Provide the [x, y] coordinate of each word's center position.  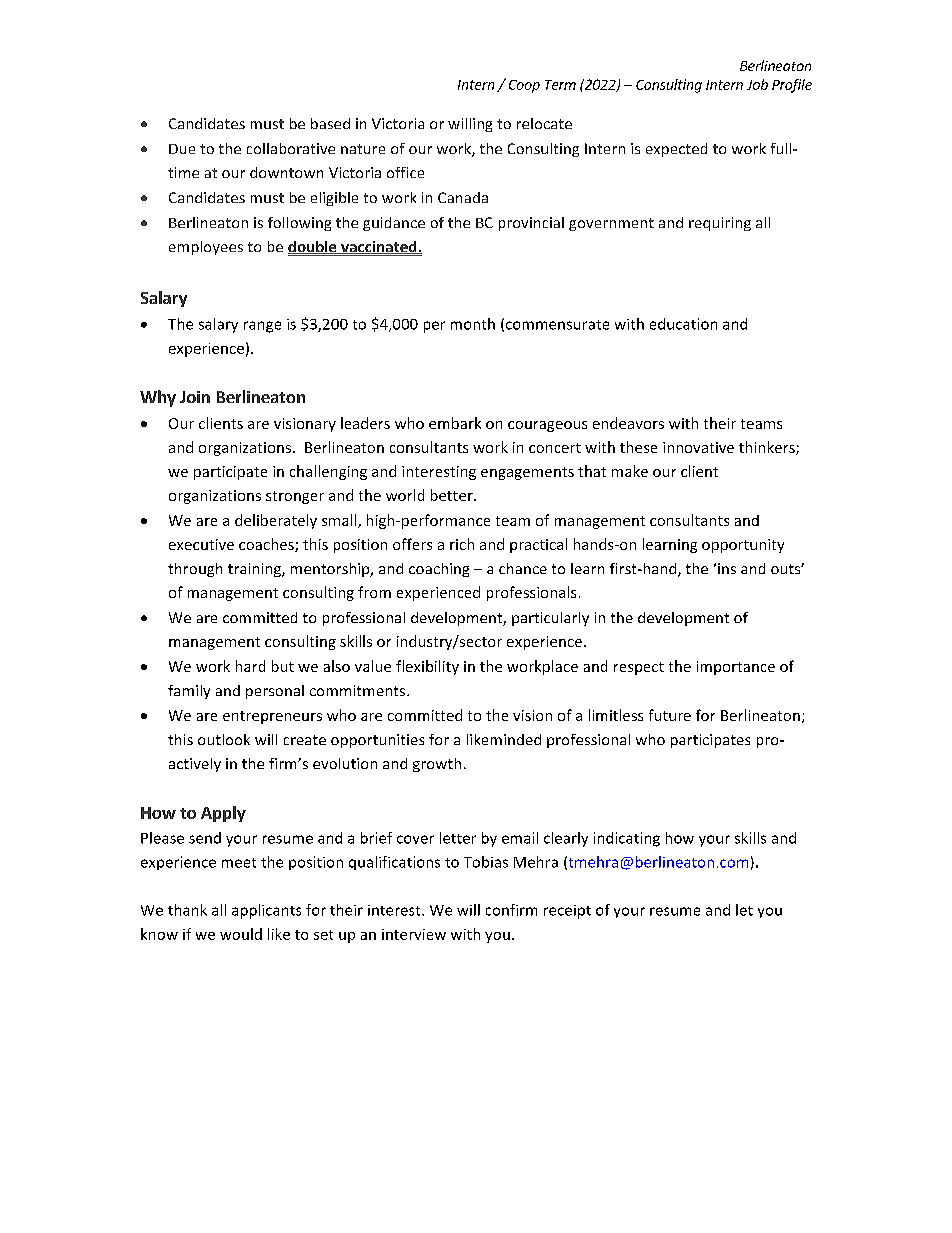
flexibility [427, 667]
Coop [524, 86]
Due [182, 149]
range [262, 327]
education [683, 324]
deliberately [276, 521]
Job [757, 84]
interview [414, 934]
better [453, 495]
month [473, 324]
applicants [266, 911]
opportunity [743, 546]
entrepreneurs [272, 717]
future [670, 715]
